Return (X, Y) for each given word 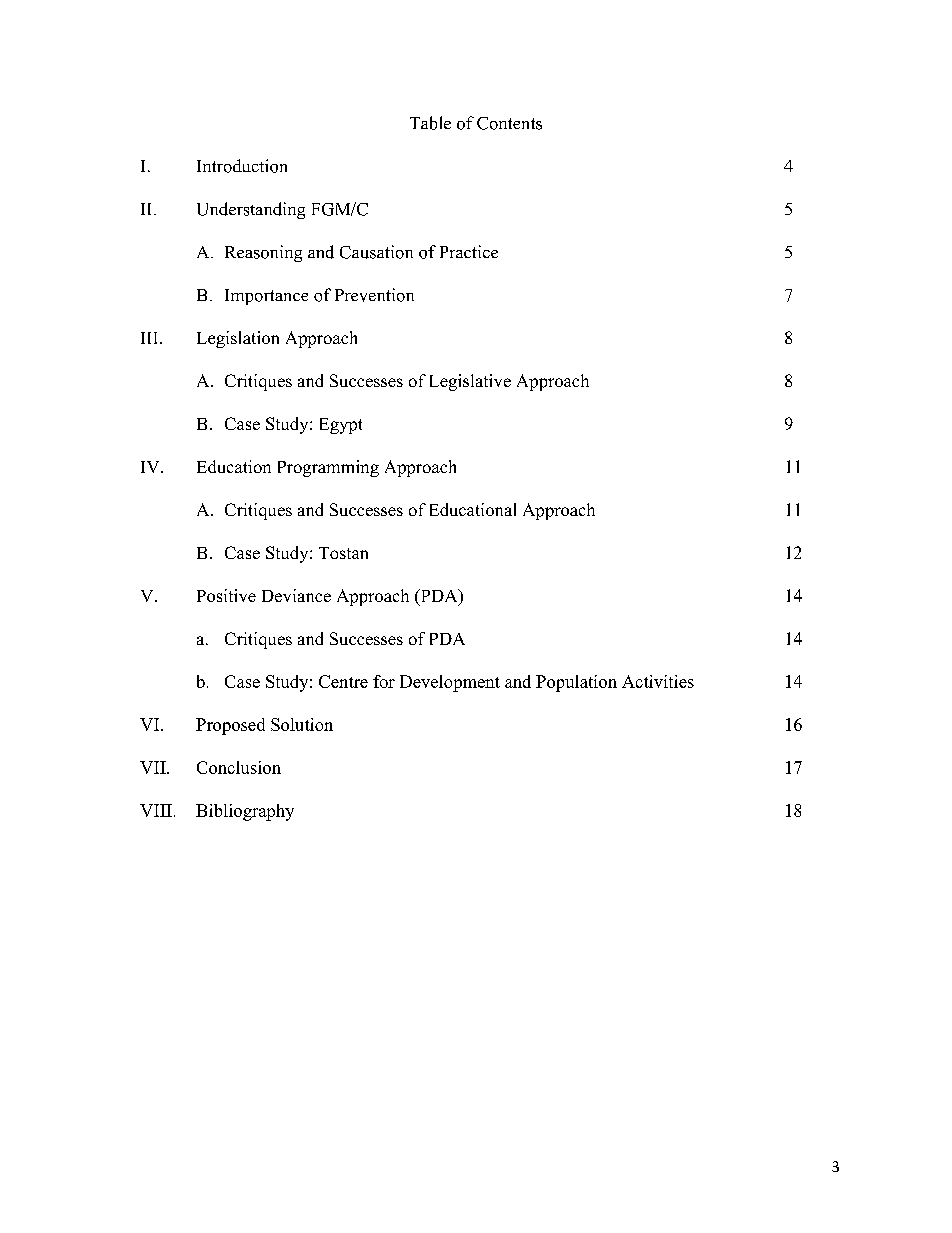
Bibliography (245, 812)
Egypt (341, 426)
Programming (328, 468)
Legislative (470, 382)
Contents (509, 123)
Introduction (242, 166)
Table (430, 123)
